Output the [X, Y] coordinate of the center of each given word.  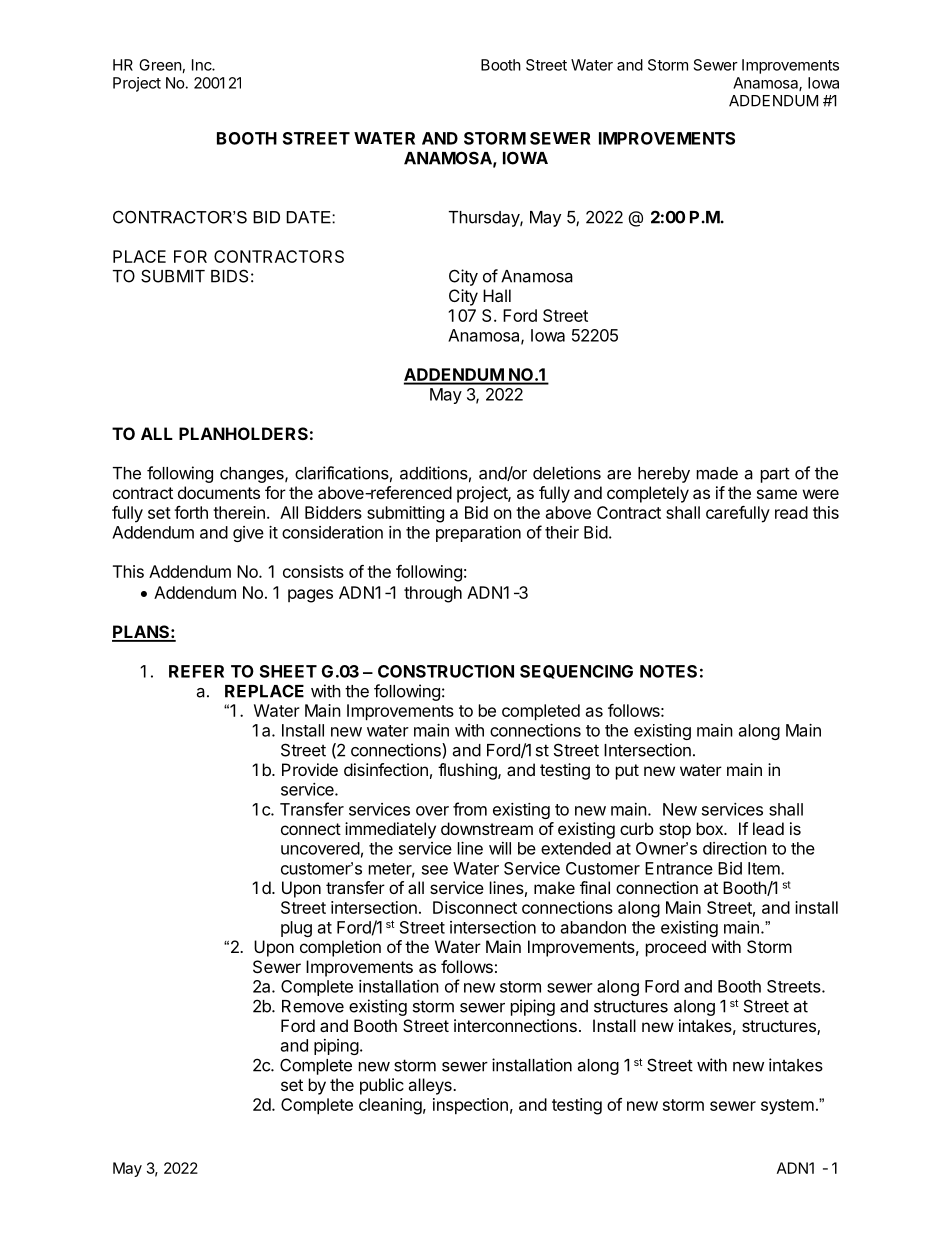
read [791, 512]
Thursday [485, 219]
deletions [567, 473]
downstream [487, 828]
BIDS [229, 276]
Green [160, 65]
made [717, 473]
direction [735, 848]
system [787, 1107]
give [248, 534]
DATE [310, 217]
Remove [313, 1006]
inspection [470, 1106]
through [433, 594]
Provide [310, 769]
